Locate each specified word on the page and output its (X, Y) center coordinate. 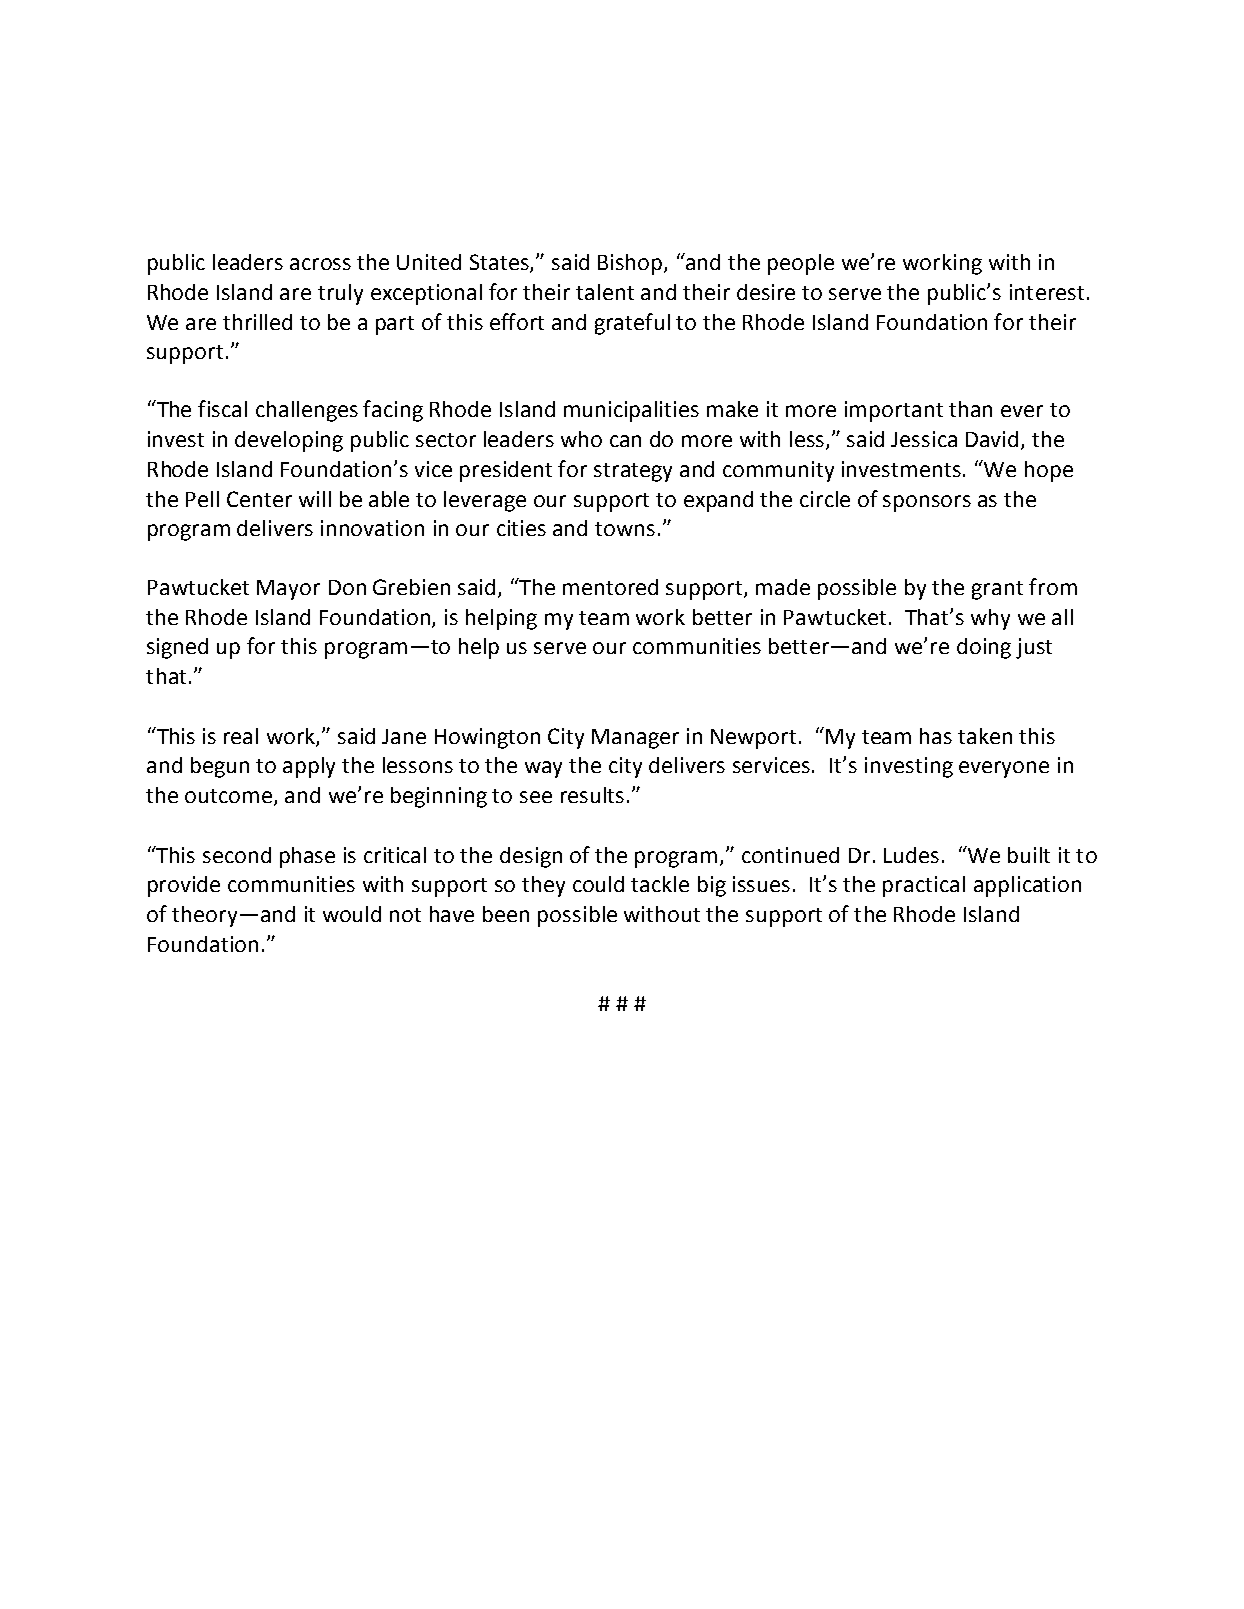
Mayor (288, 590)
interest (1047, 292)
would (352, 914)
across (320, 264)
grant (997, 590)
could (598, 884)
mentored (610, 587)
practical (924, 886)
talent (605, 292)
